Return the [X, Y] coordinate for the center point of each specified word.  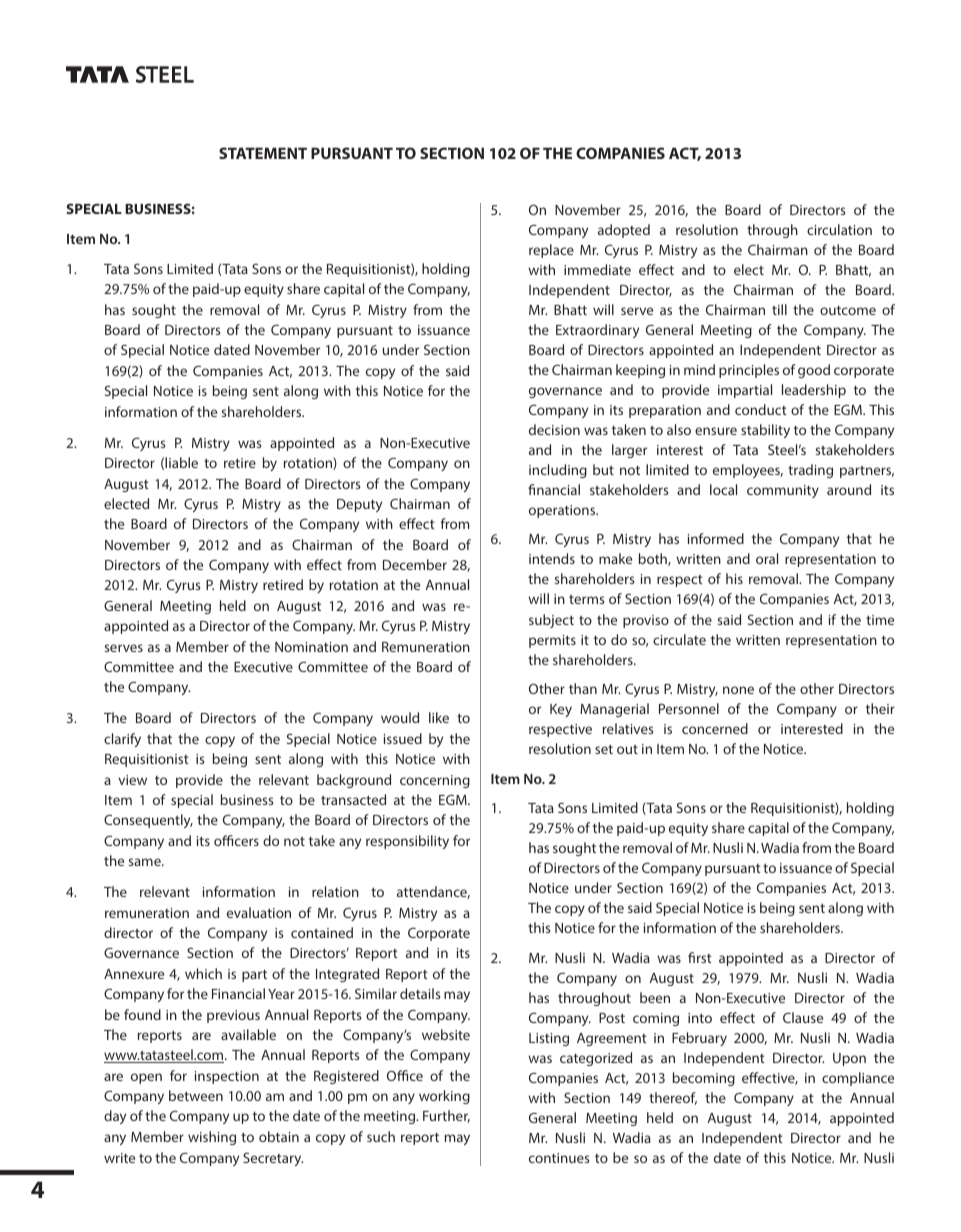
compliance [858, 1079]
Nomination [311, 647]
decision [554, 429]
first [700, 957]
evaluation [259, 912]
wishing [212, 1138]
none [738, 690]
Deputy [359, 505]
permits [552, 641]
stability [765, 431]
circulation [839, 229]
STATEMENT [263, 153]
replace [551, 251]
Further [446, 1116]
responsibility [407, 842]
